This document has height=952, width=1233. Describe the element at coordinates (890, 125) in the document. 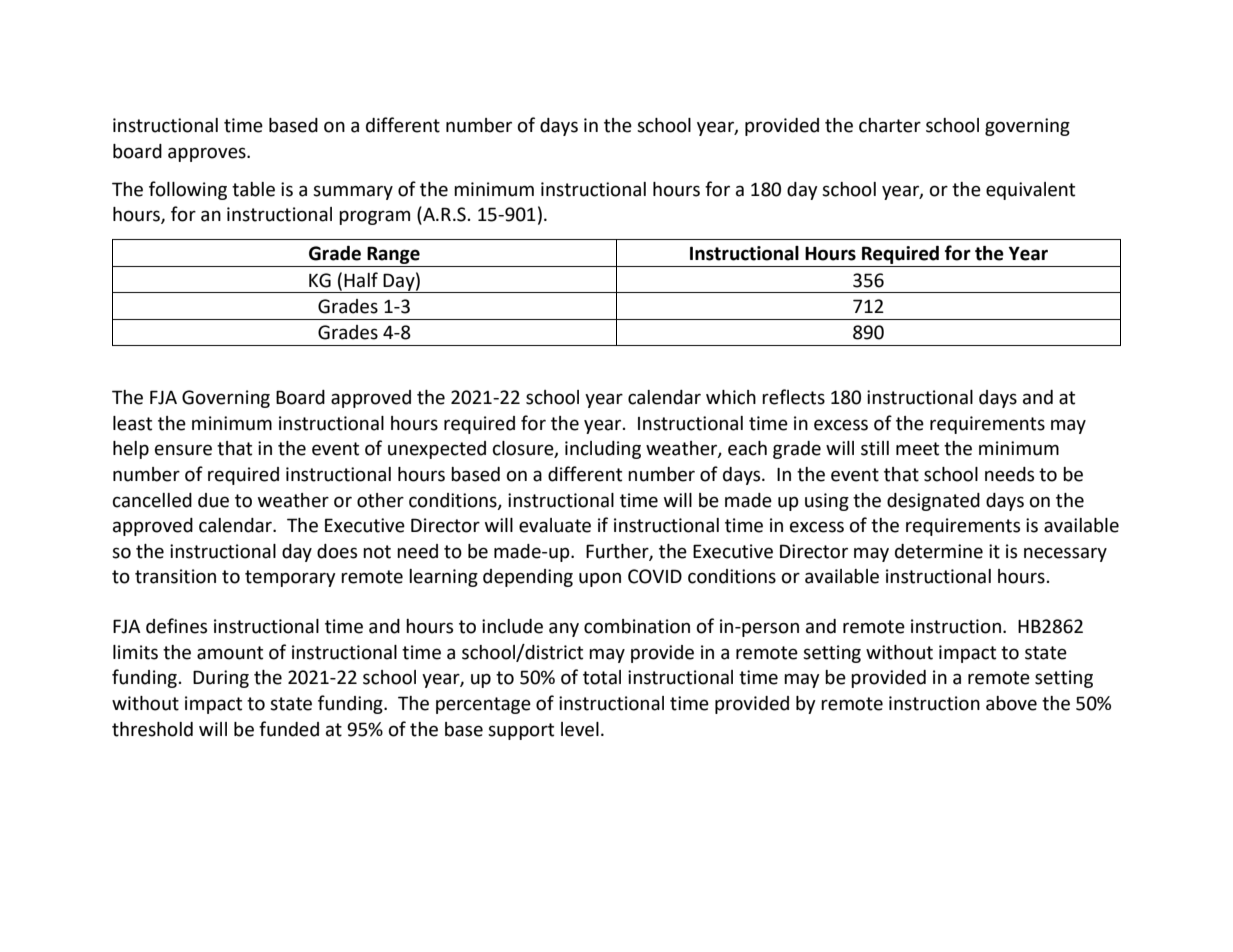

I see `charter` at that location.
